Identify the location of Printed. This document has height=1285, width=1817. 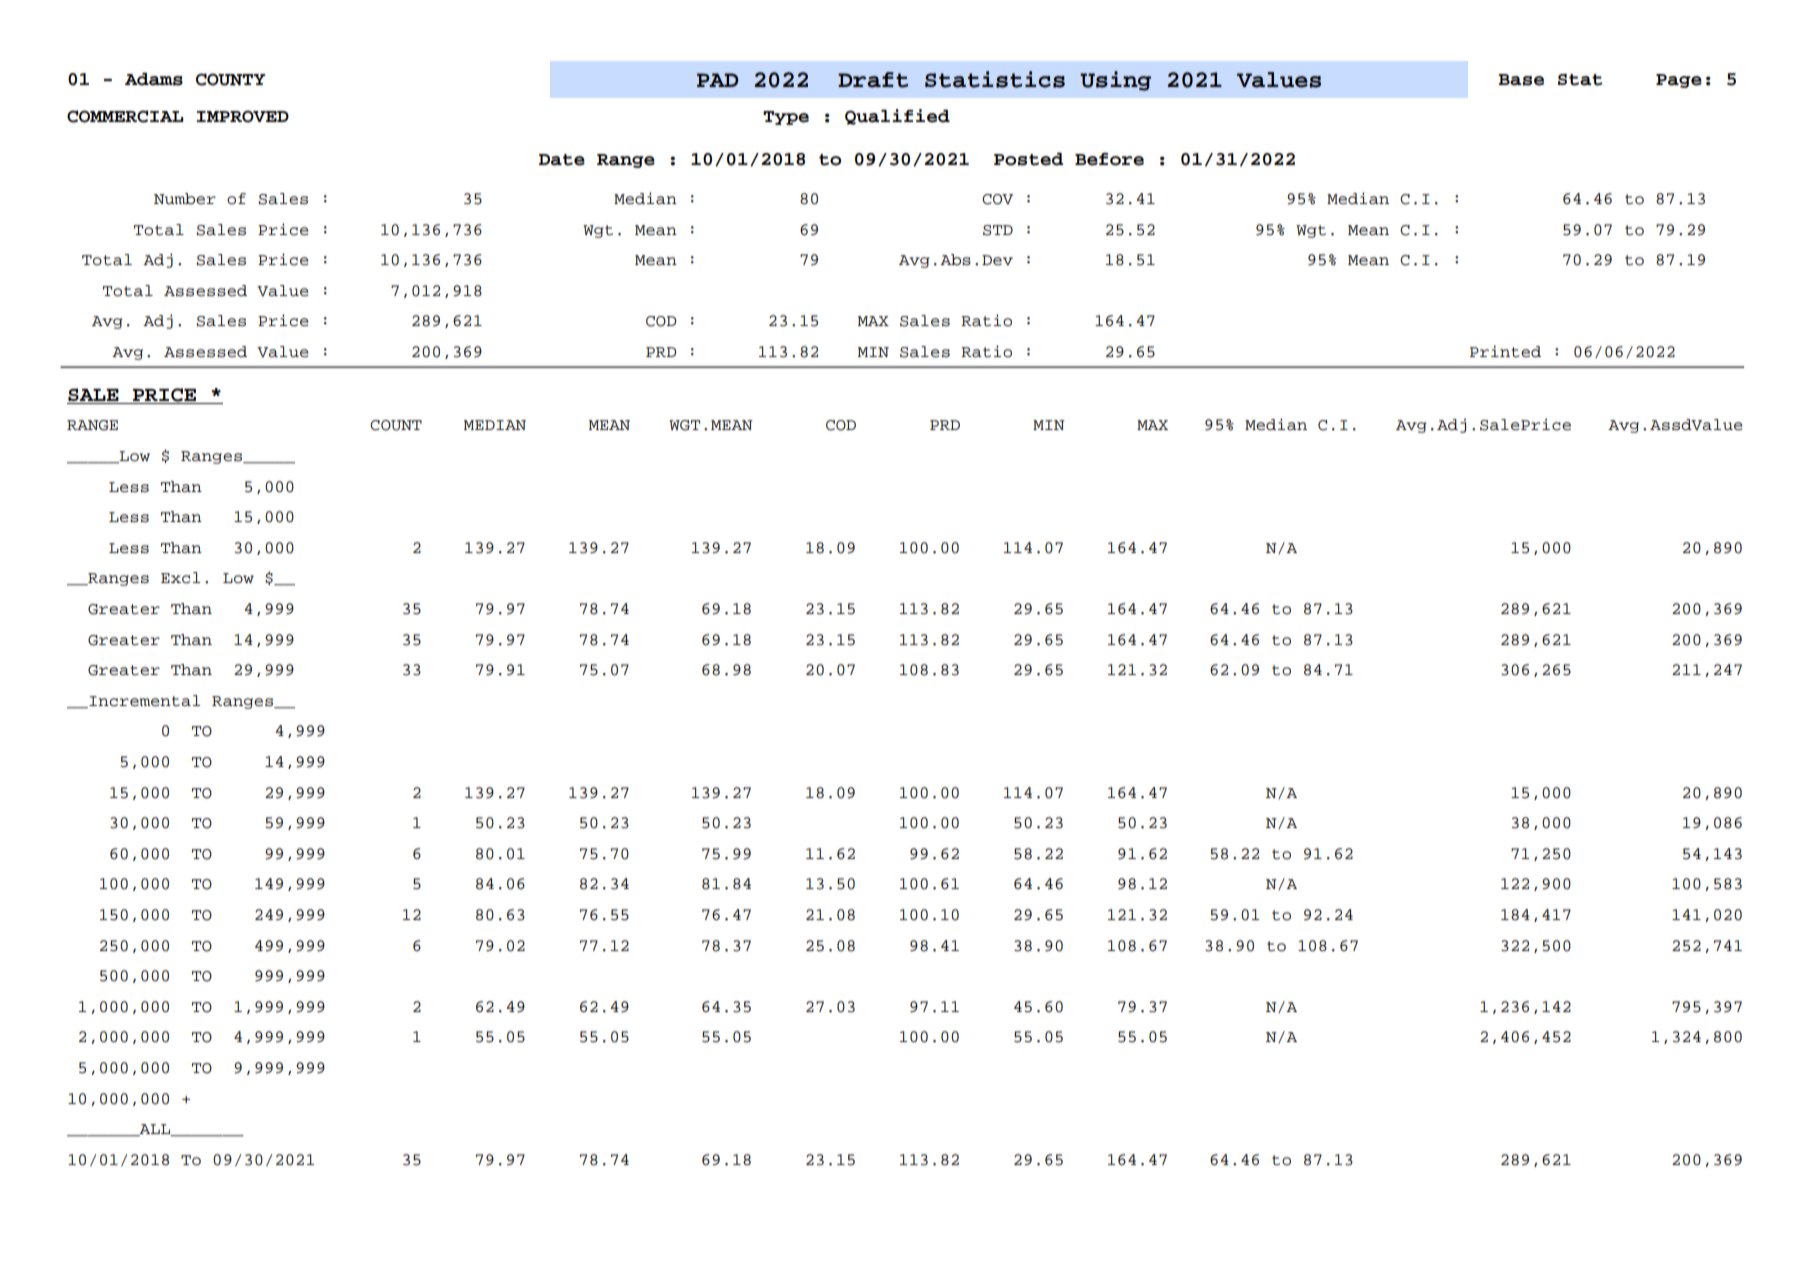
(1505, 351).
